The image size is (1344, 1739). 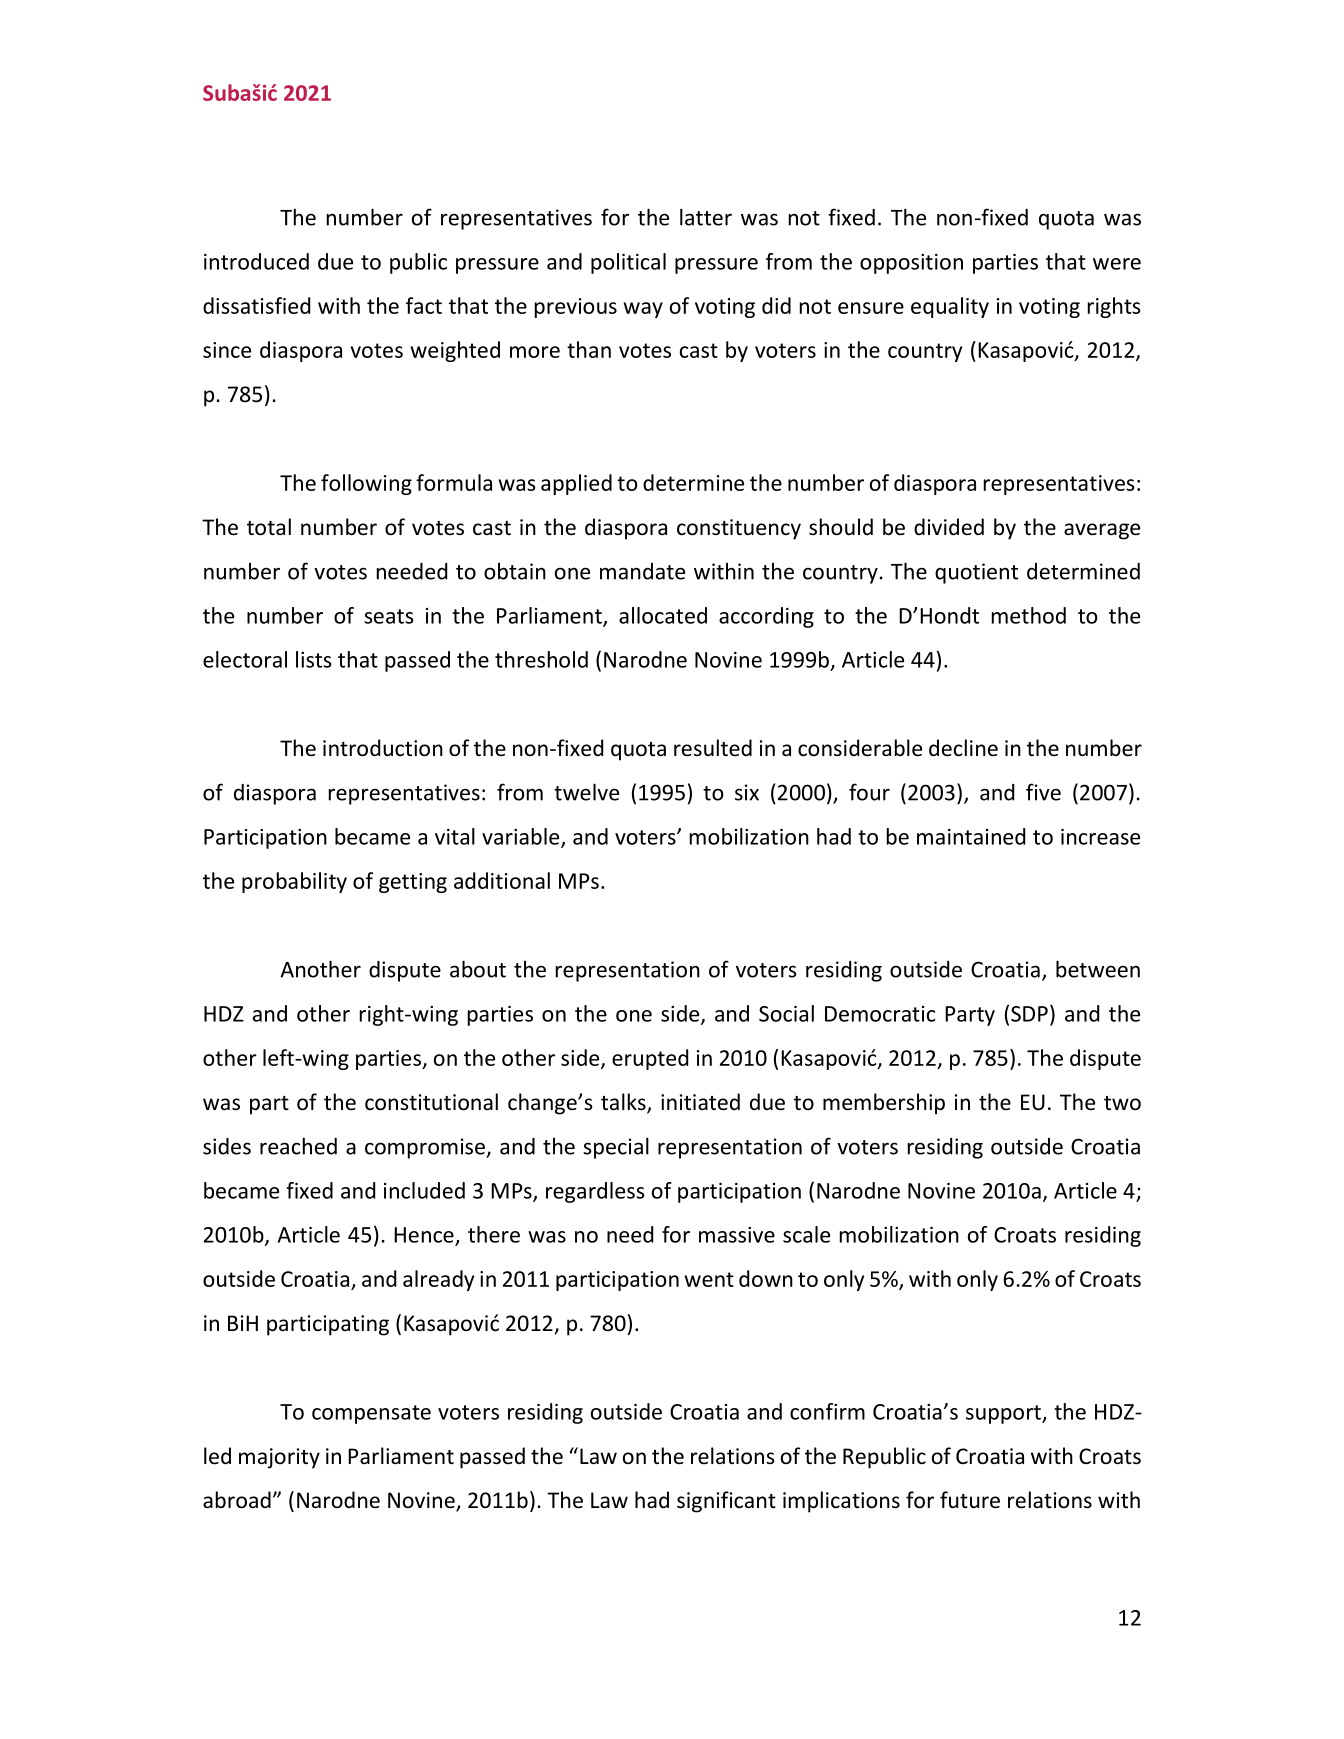 What do you see at coordinates (628, 263) in the page?
I see `political` at bounding box center [628, 263].
